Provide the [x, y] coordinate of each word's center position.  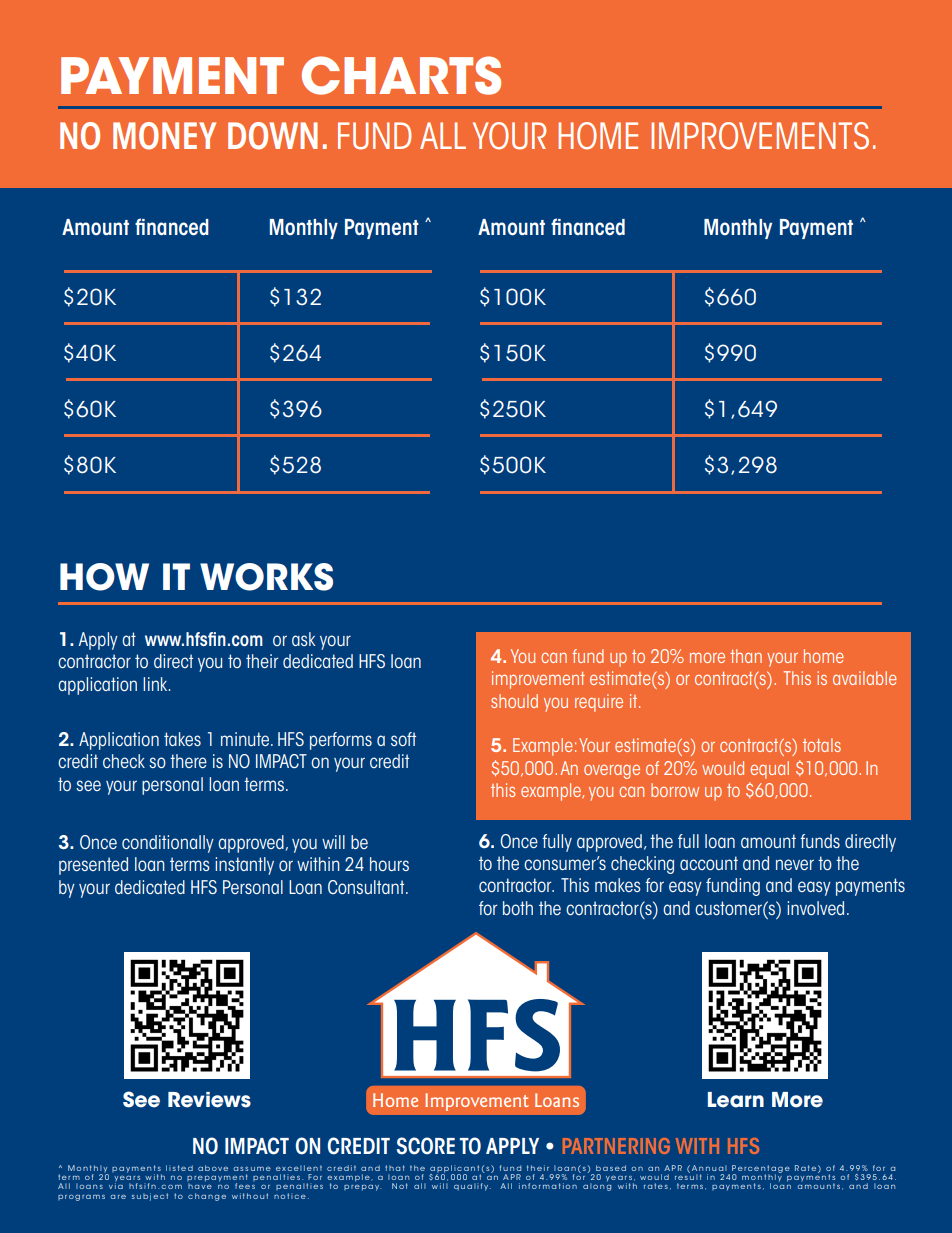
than [746, 656]
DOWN [273, 136]
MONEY [164, 136]
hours [389, 864]
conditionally [168, 844]
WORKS [266, 577]
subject [150, 1197]
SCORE [426, 1146]
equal [769, 770]
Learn [736, 1100]
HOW [104, 577]
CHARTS [401, 75]
